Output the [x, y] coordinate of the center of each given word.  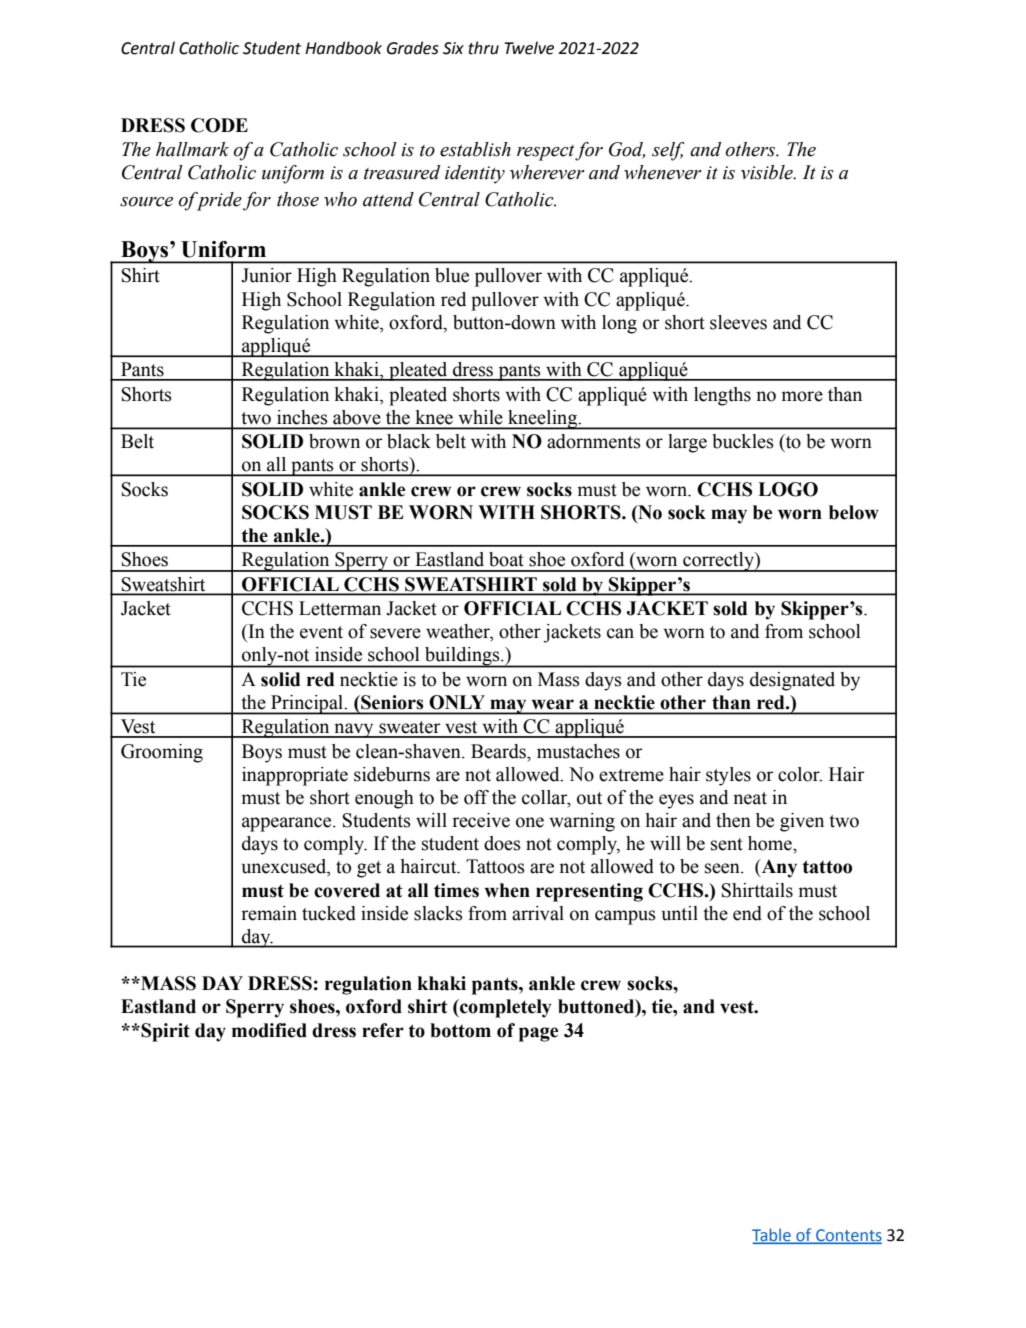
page [538, 1034]
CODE [219, 125]
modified [269, 1030]
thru [484, 48]
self [668, 151]
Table [772, 1235]
